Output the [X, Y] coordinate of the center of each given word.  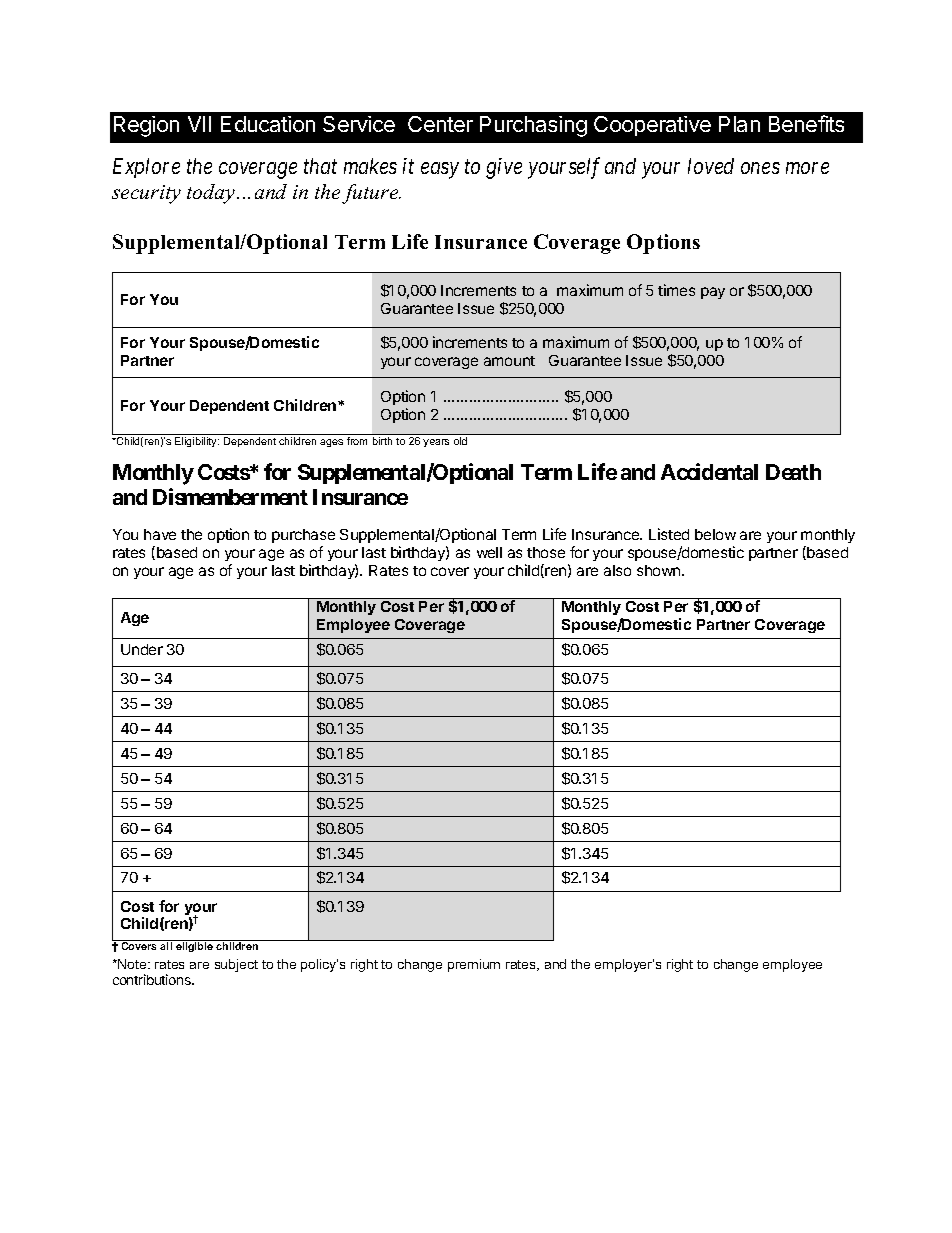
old [460, 441]
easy [440, 171]
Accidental [709, 471]
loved [711, 166]
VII [199, 124]
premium [474, 965]
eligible [195, 946]
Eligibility [197, 442]
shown [660, 570]
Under [142, 649]
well [489, 552]
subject [236, 965]
